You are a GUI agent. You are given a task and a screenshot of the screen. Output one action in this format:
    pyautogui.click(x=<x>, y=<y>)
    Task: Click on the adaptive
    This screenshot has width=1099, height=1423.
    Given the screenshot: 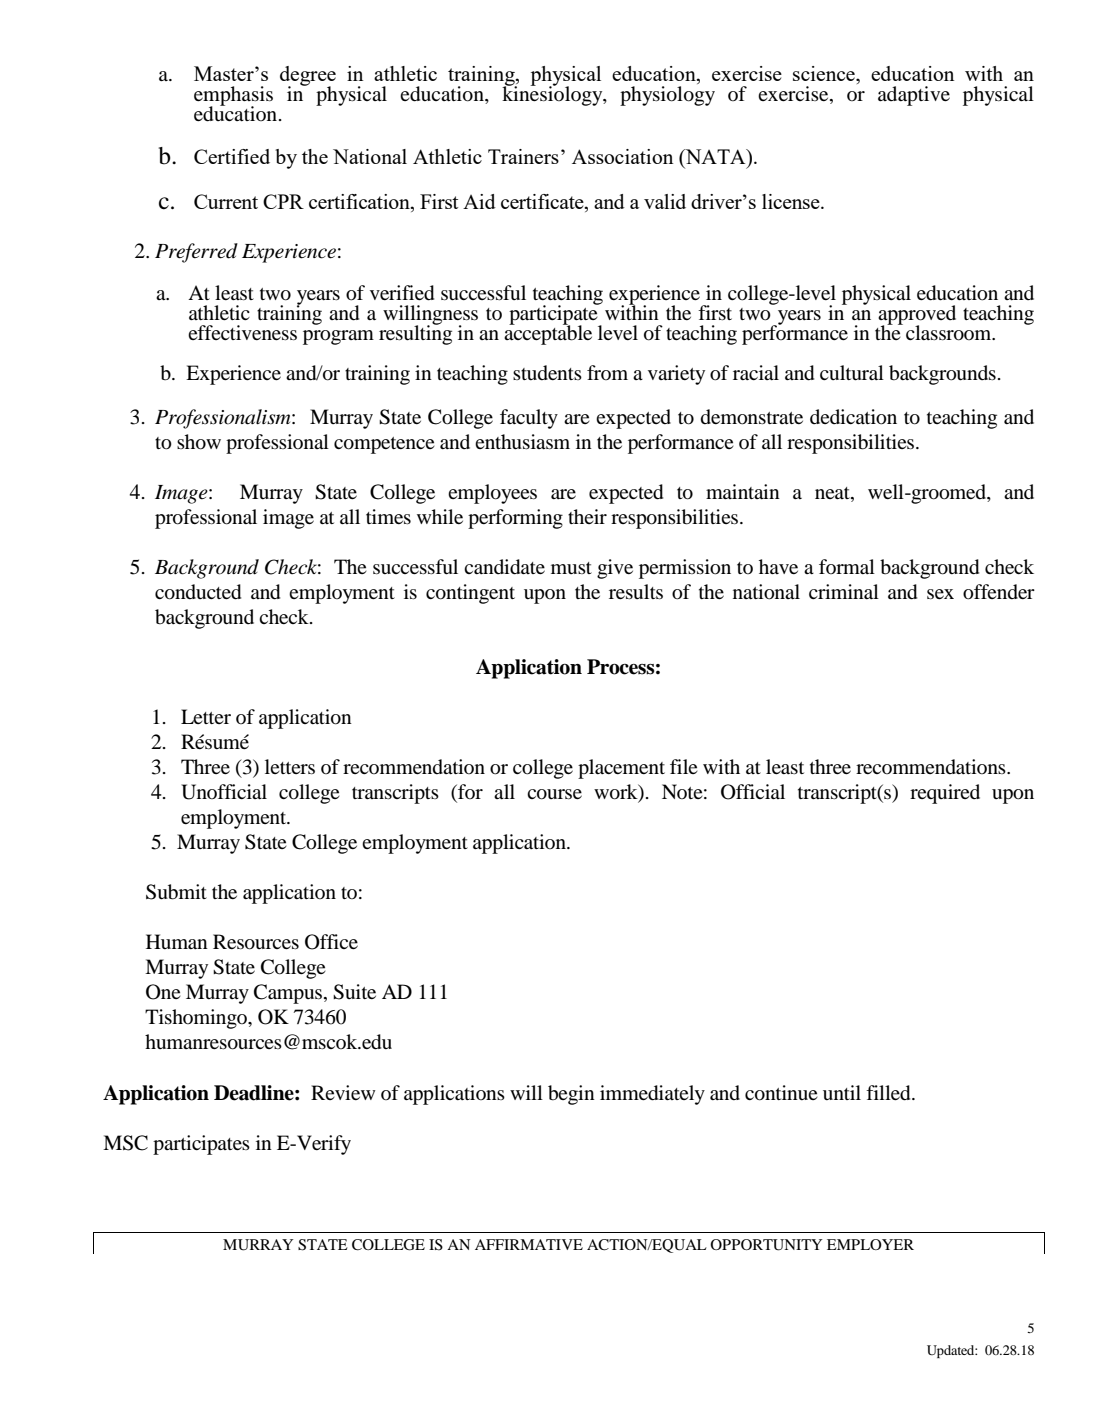 What is the action you would take?
    pyautogui.click(x=914, y=96)
